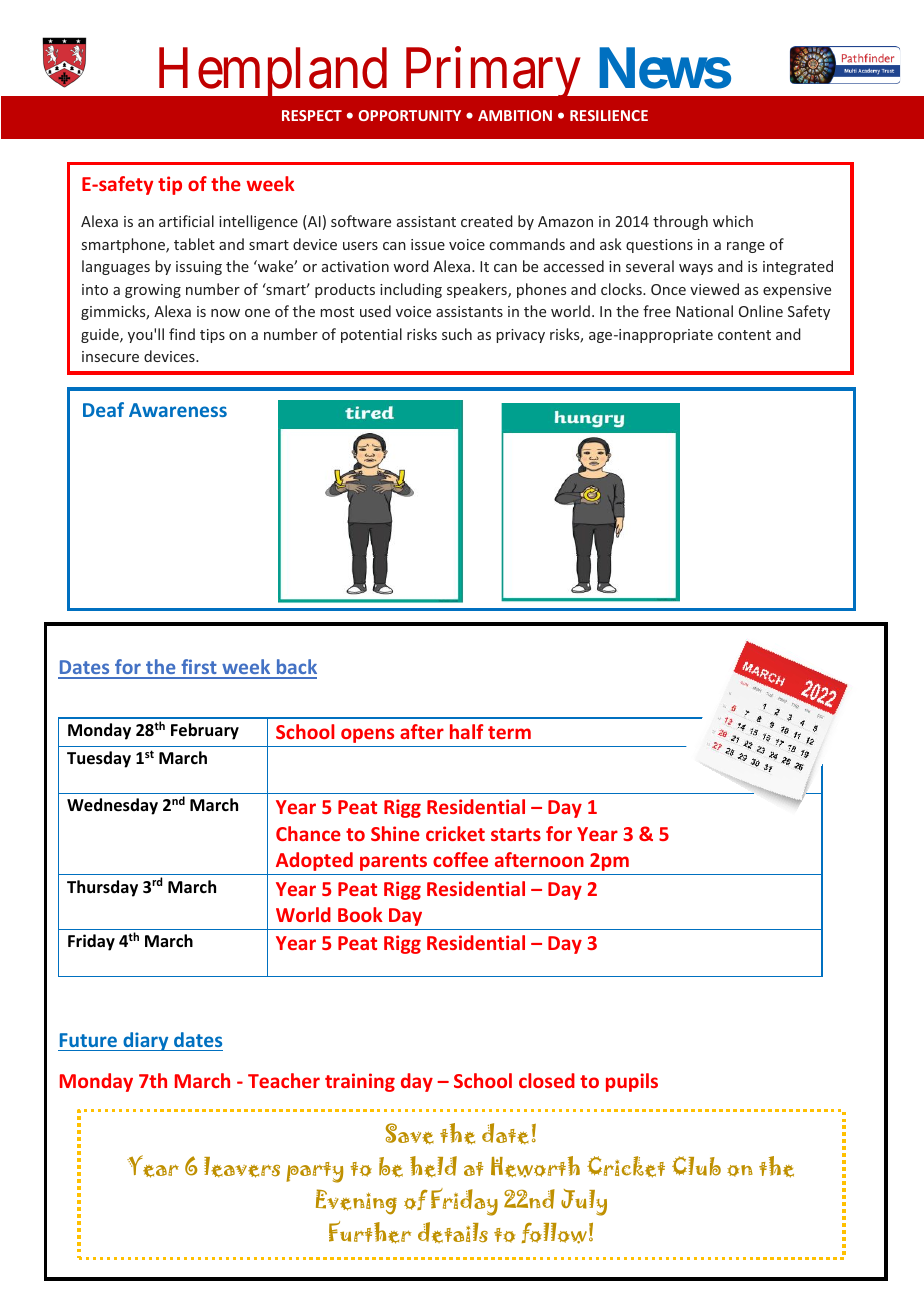 The image size is (924, 1308). What do you see at coordinates (453, 1232) in the image?
I see `details` at bounding box center [453, 1232].
